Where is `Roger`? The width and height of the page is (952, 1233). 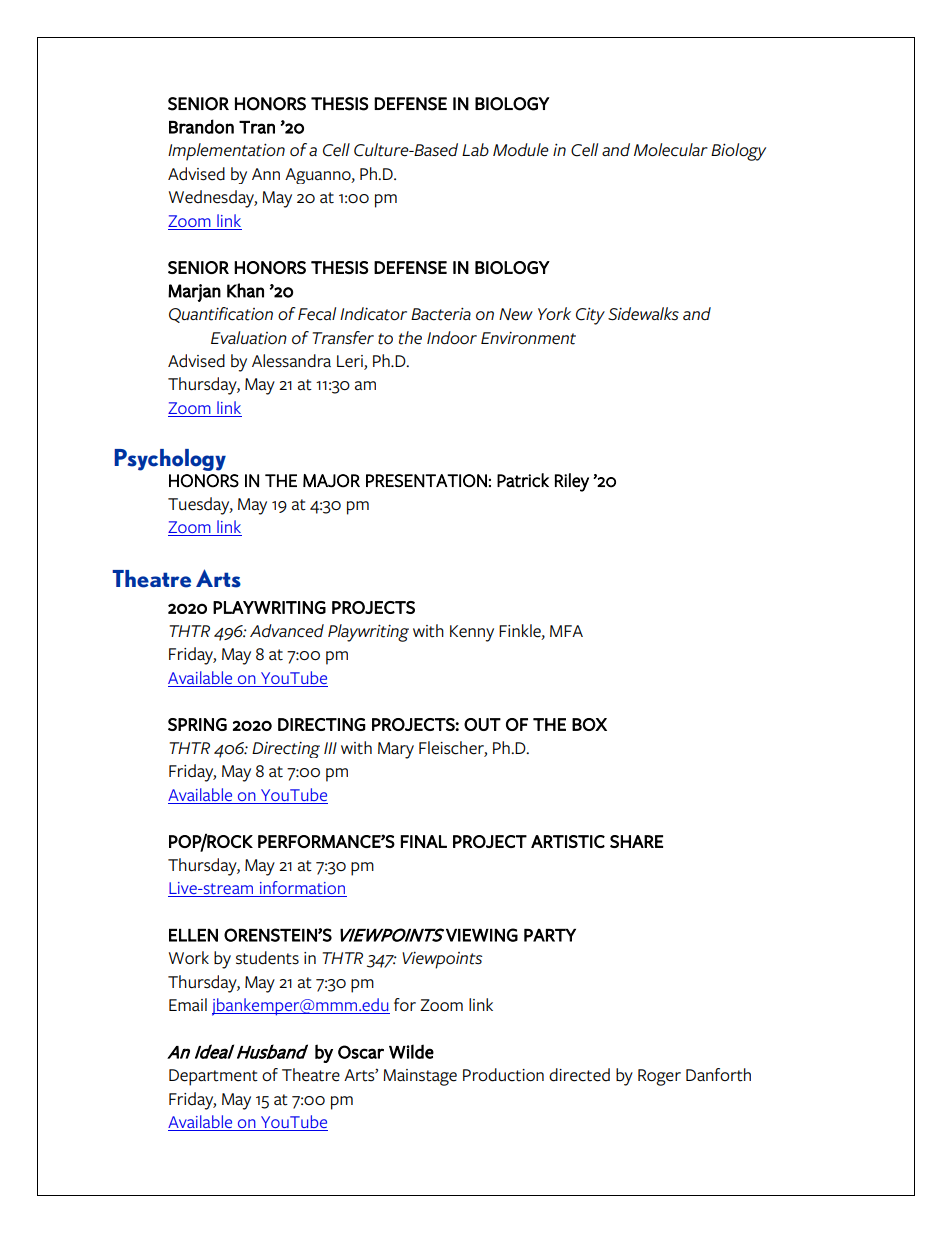
Roger is located at coordinates (659, 1077).
